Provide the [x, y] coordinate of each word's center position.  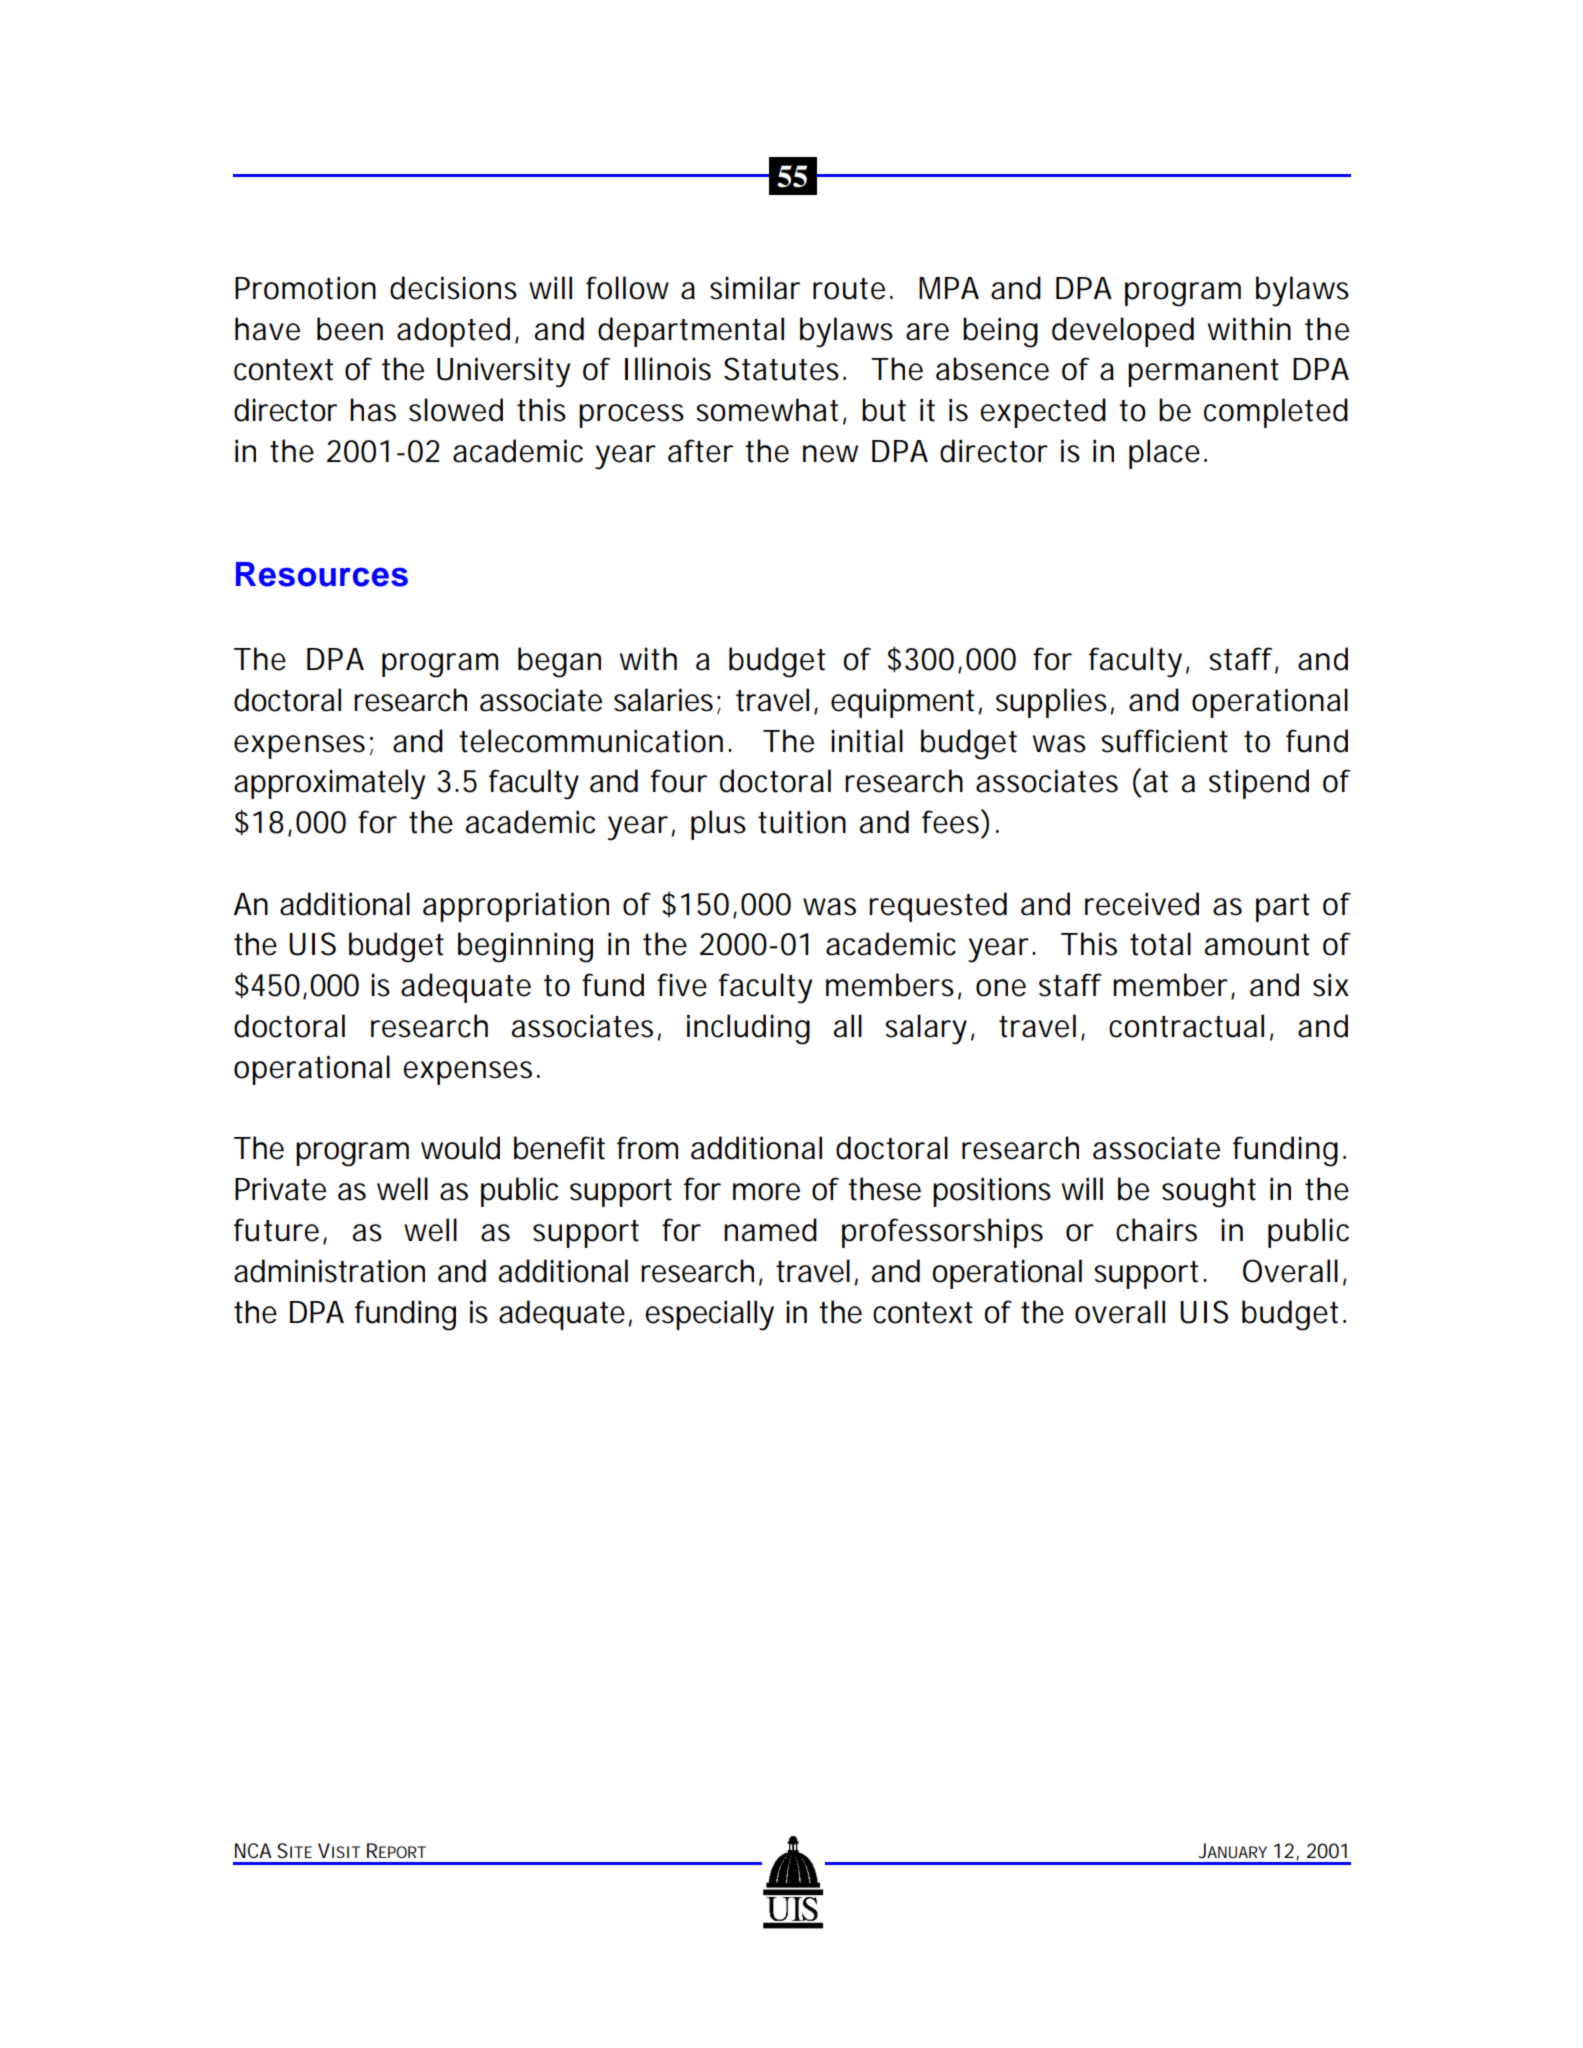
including [748, 1029]
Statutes [781, 369]
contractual [1186, 1026]
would [460, 1148]
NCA [253, 1850]
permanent [1203, 373]
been [350, 329]
